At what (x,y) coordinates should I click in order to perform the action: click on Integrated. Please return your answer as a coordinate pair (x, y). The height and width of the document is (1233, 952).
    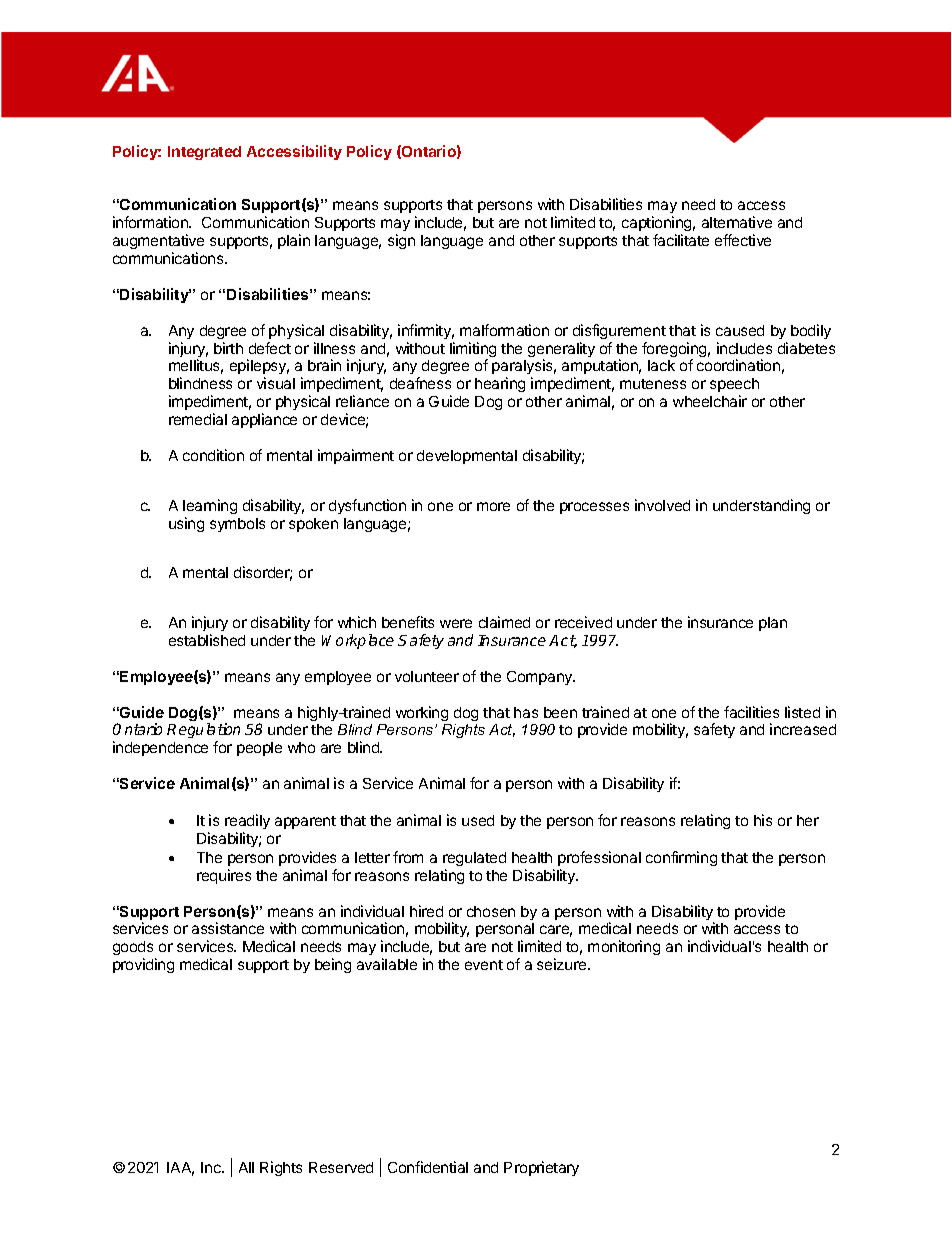
    Looking at the image, I should click on (204, 153).
